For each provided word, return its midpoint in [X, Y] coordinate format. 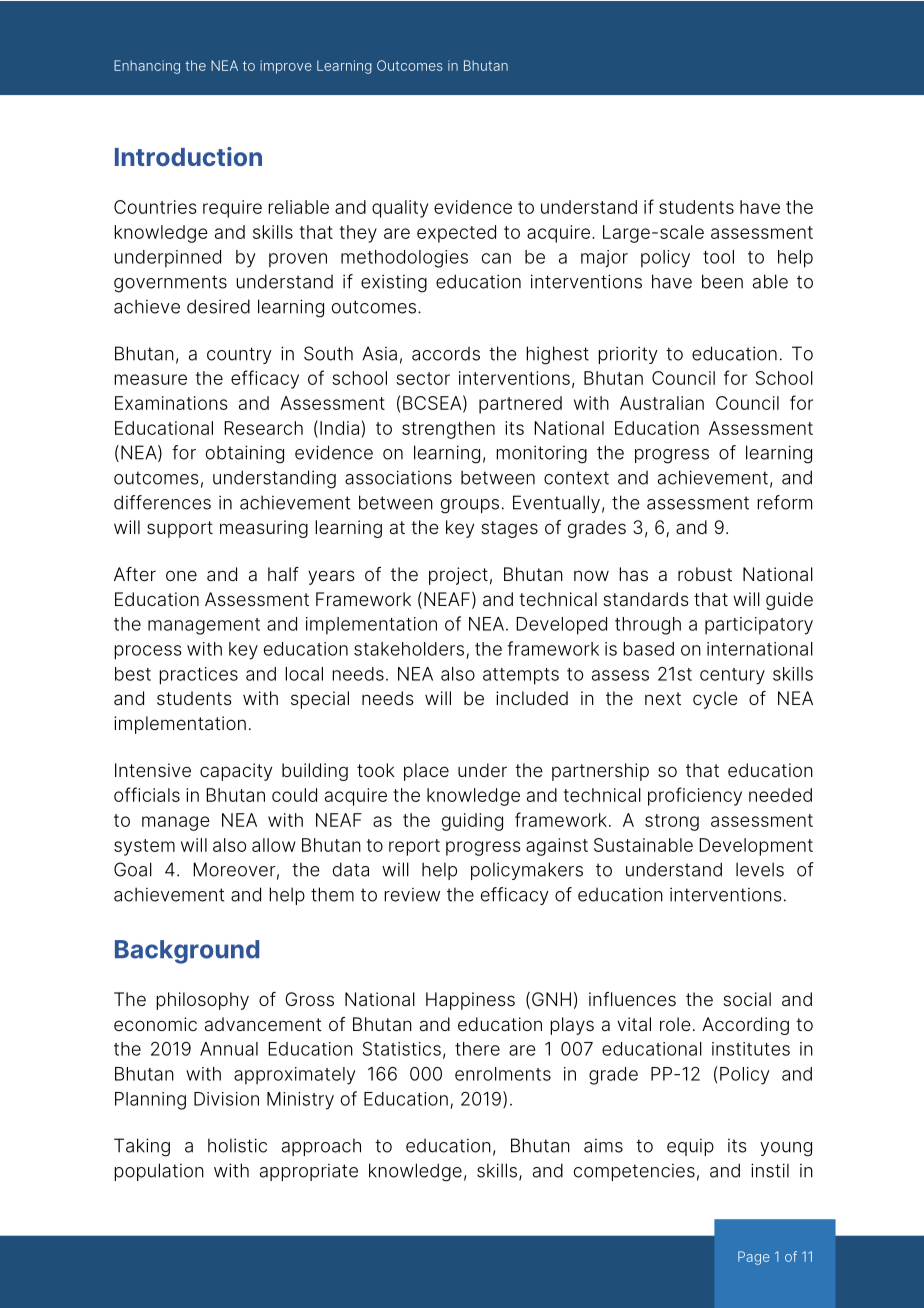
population [159, 1172]
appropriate [309, 1172]
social [747, 999]
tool [718, 257]
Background [187, 952]
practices [198, 676]
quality [400, 209]
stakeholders [409, 649]
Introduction [188, 156]
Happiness [470, 1001]
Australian [662, 403]
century [732, 676]
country [239, 355]
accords [446, 353]
